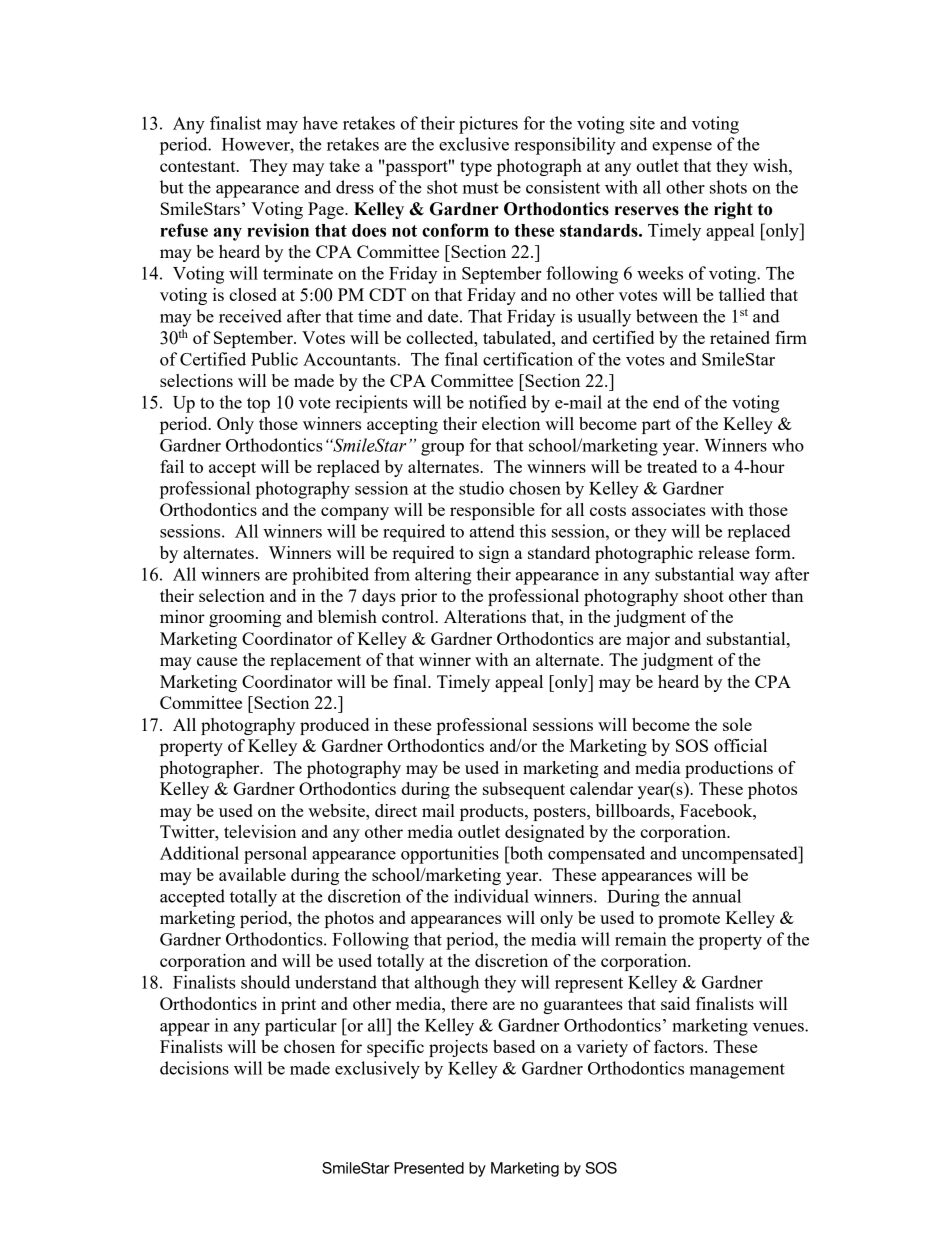  I want to click on type, so click(476, 168).
